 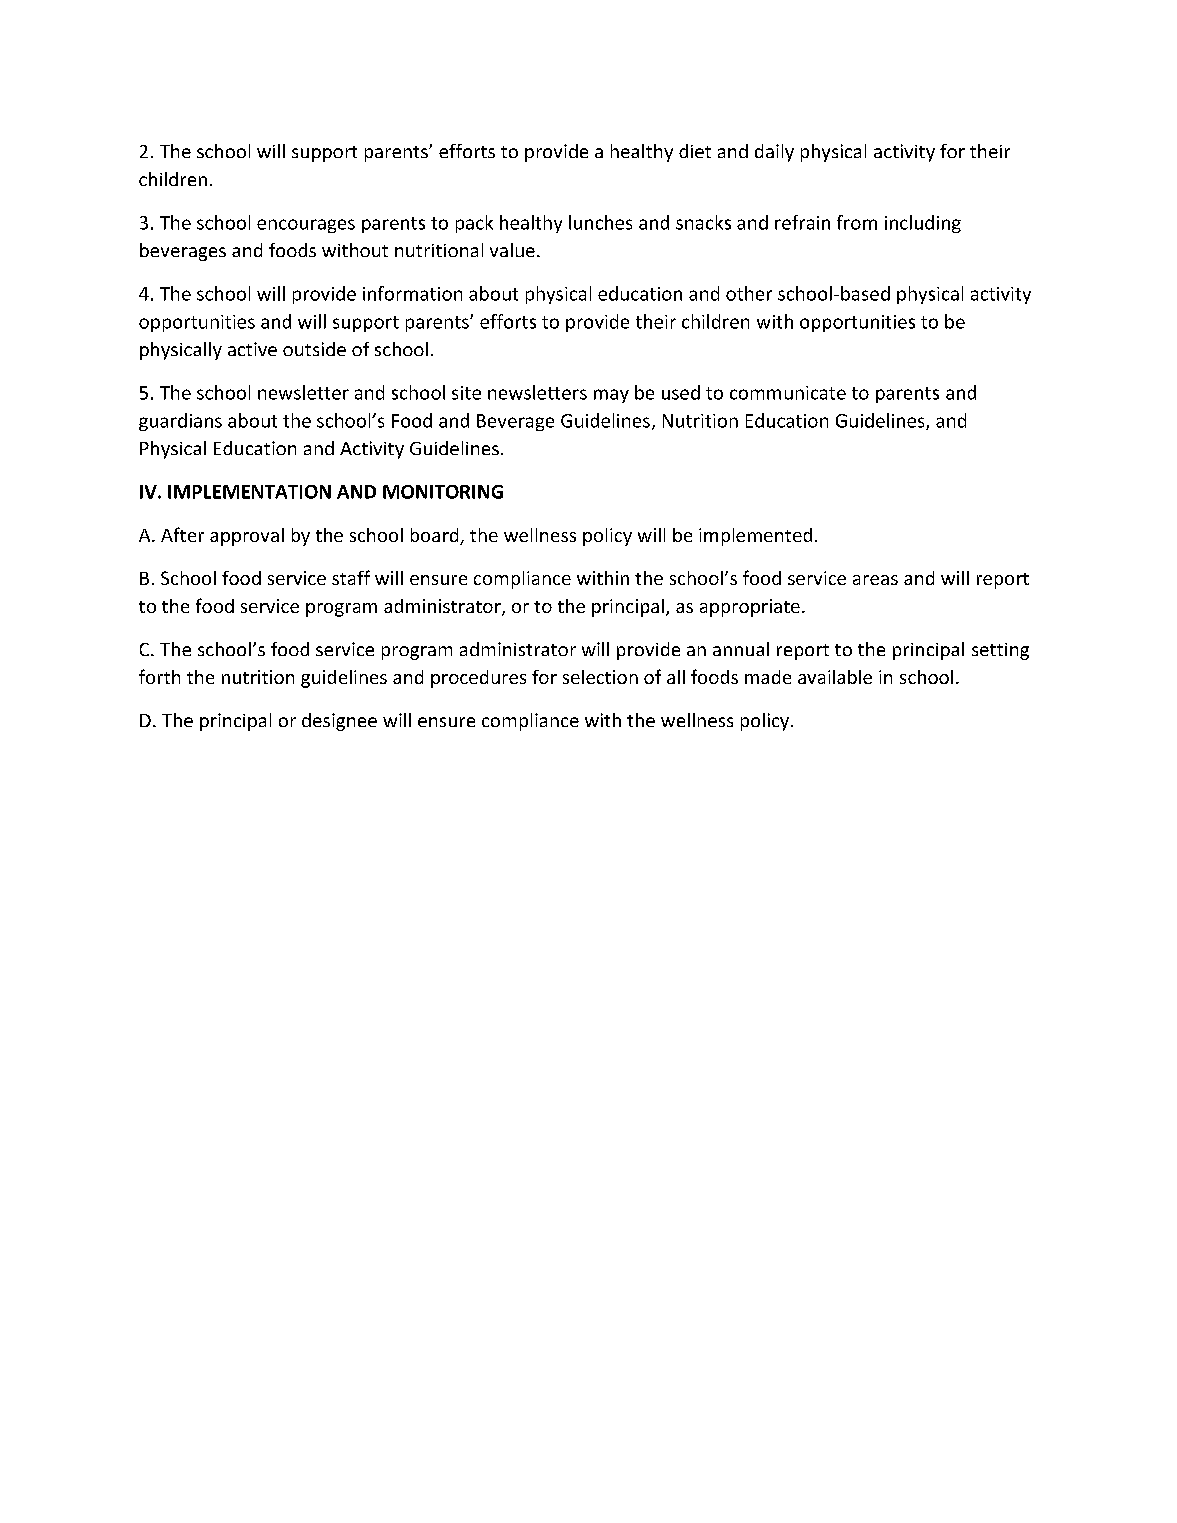 What do you see at coordinates (788, 393) in the image?
I see `communicate` at bounding box center [788, 393].
